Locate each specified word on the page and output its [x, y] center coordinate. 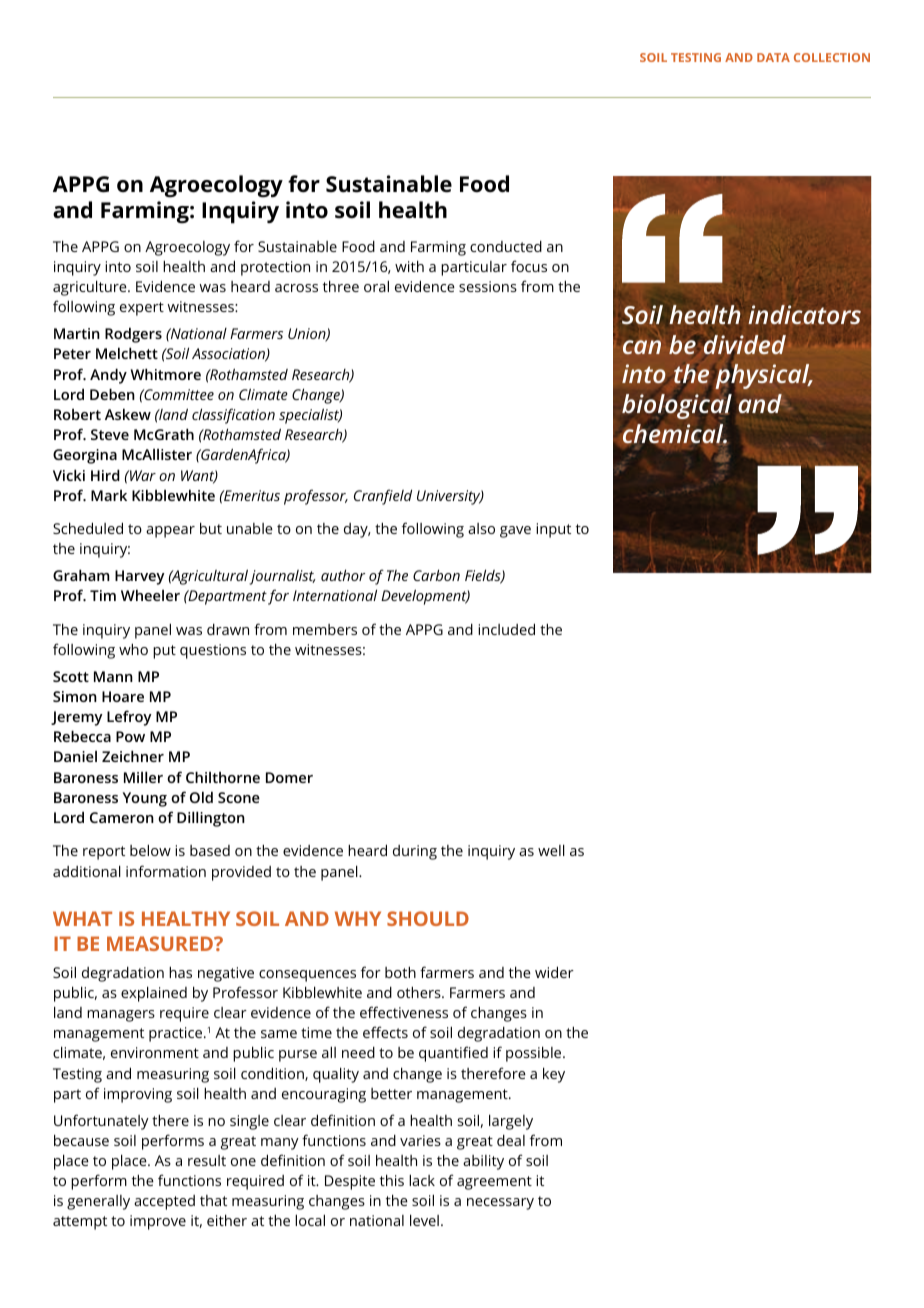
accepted [164, 1202]
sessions [488, 286]
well [551, 850]
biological [677, 406]
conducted [506, 246]
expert [142, 309]
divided [745, 345]
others [420, 992]
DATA [773, 57]
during [415, 852]
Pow [130, 736]
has [180, 972]
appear [170, 532]
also [481, 528]
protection [275, 268]
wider [554, 972]
